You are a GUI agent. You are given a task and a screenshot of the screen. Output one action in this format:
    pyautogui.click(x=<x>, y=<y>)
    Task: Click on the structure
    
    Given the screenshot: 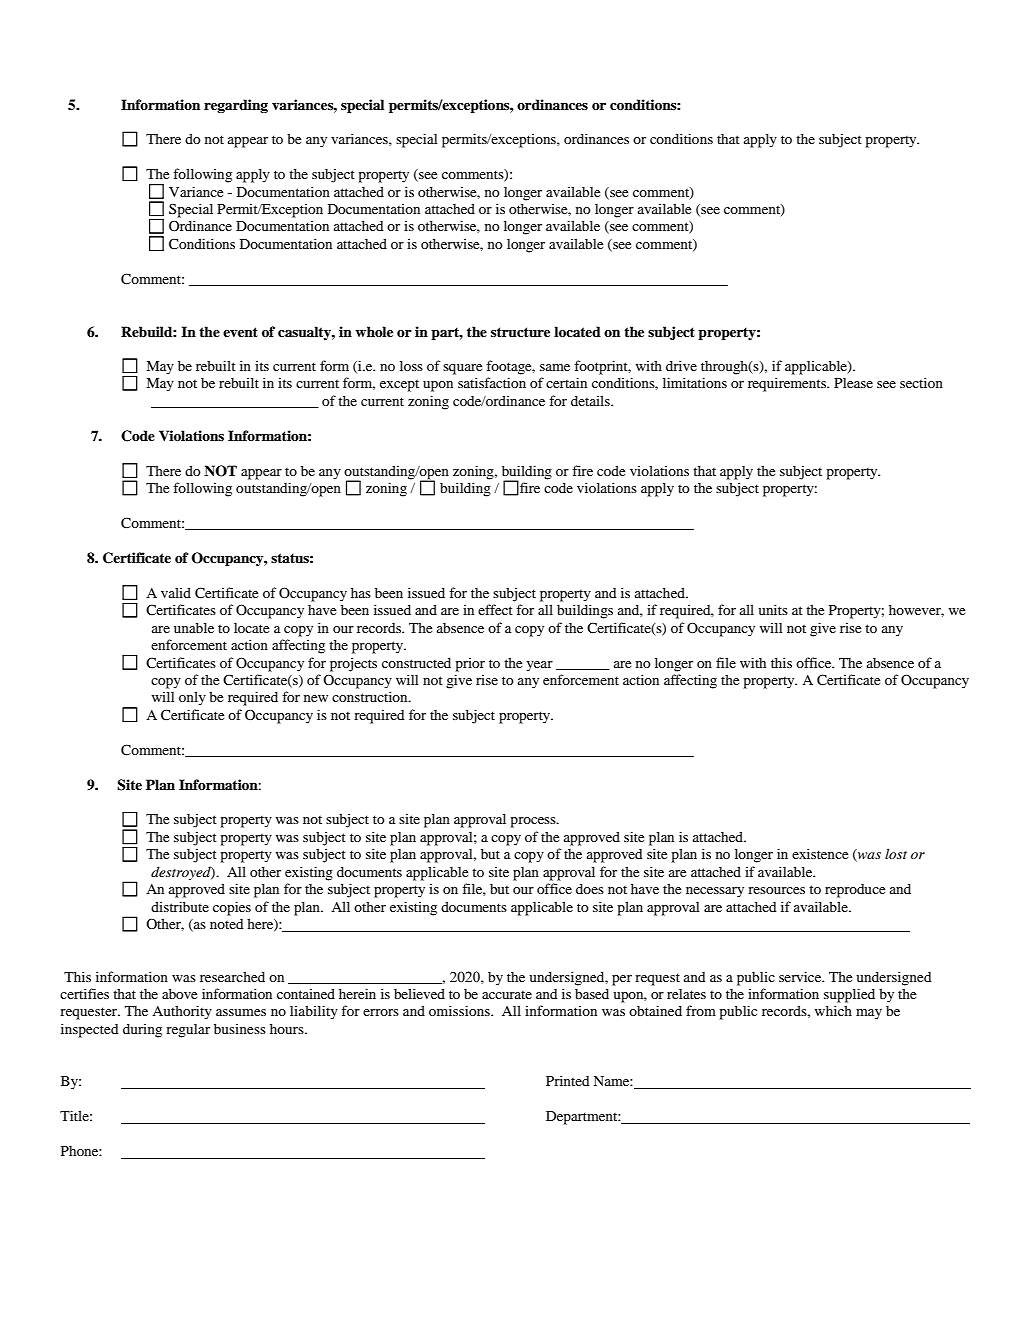 What is the action you would take?
    pyautogui.click(x=520, y=332)
